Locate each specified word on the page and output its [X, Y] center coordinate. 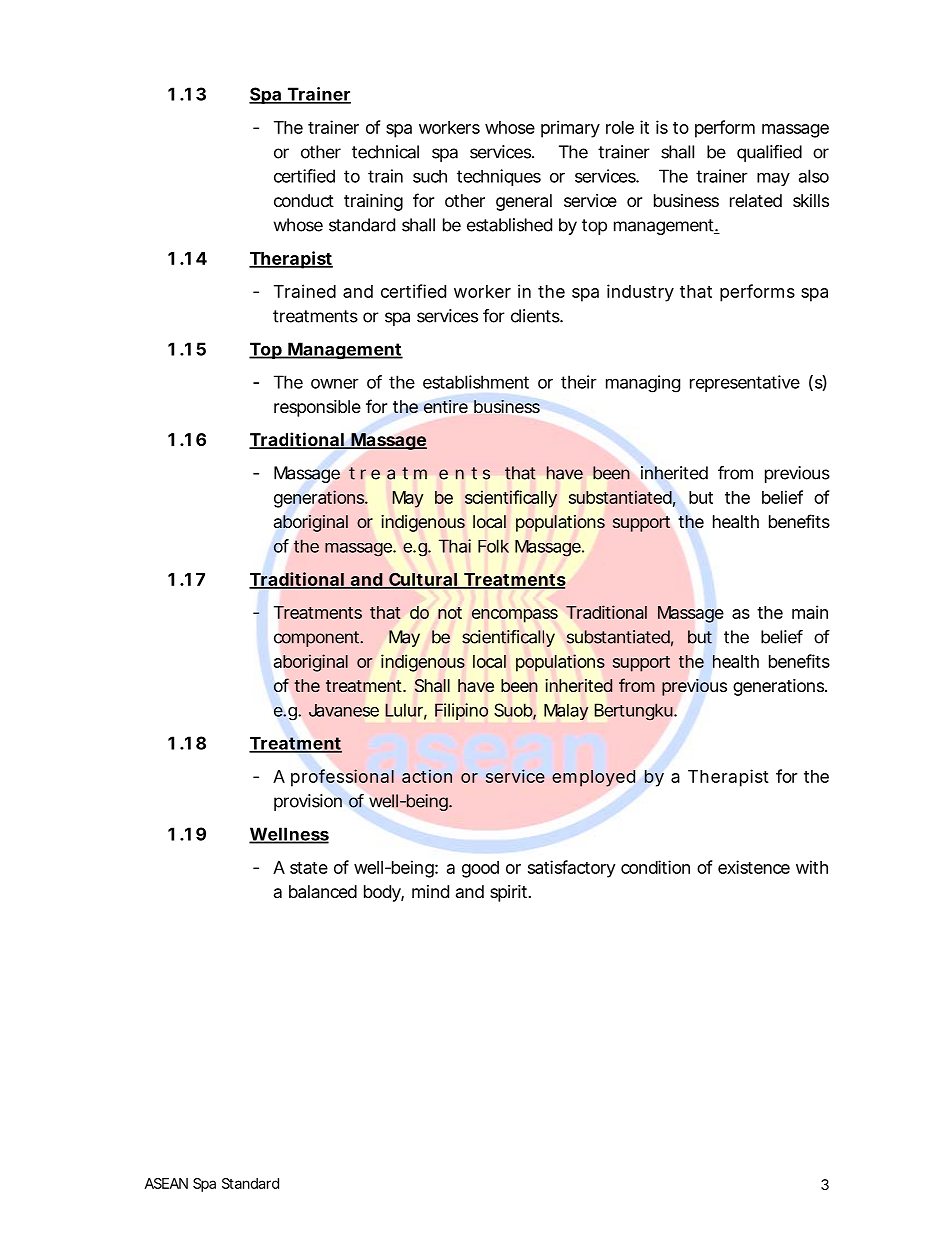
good [480, 869]
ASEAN [166, 1183]
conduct [304, 200]
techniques [499, 177]
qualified [769, 153]
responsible [317, 408]
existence [754, 867]
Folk [493, 546]
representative [745, 383]
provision [308, 802]
